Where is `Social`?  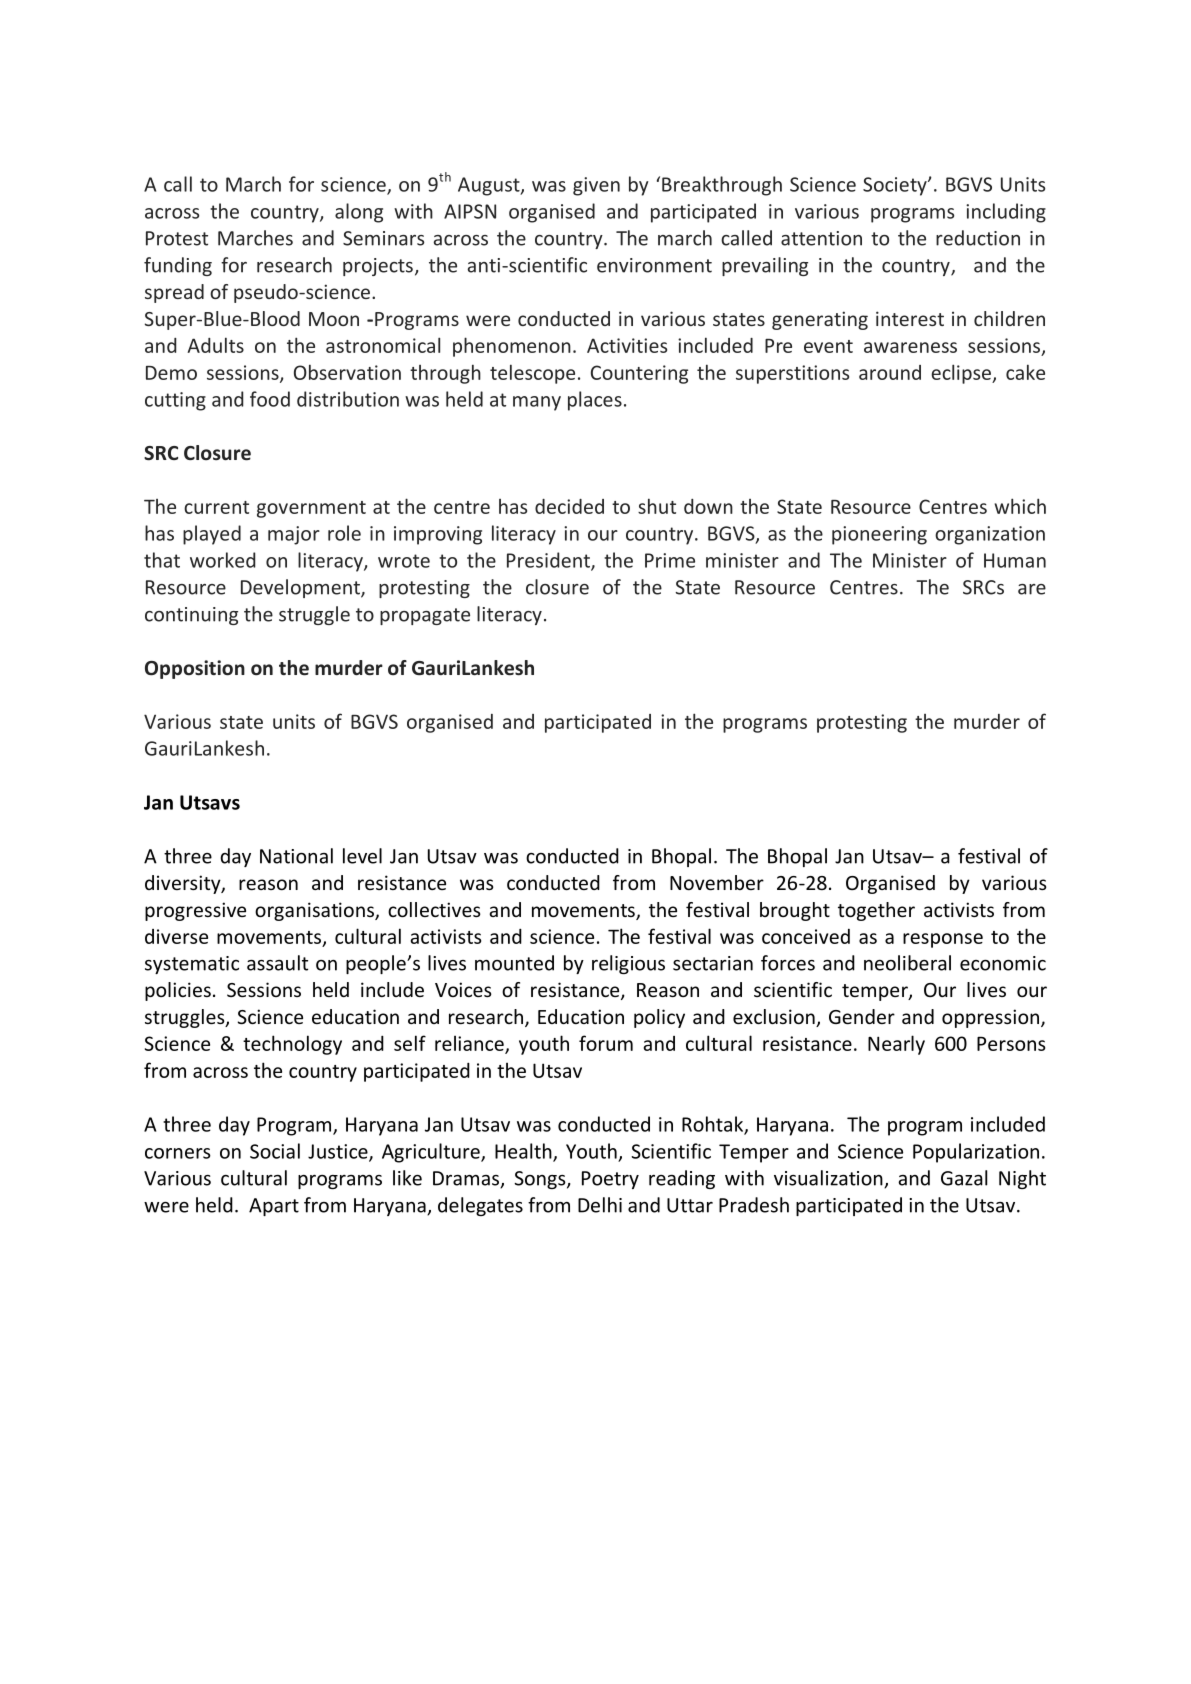 Social is located at coordinates (275, 1151).
